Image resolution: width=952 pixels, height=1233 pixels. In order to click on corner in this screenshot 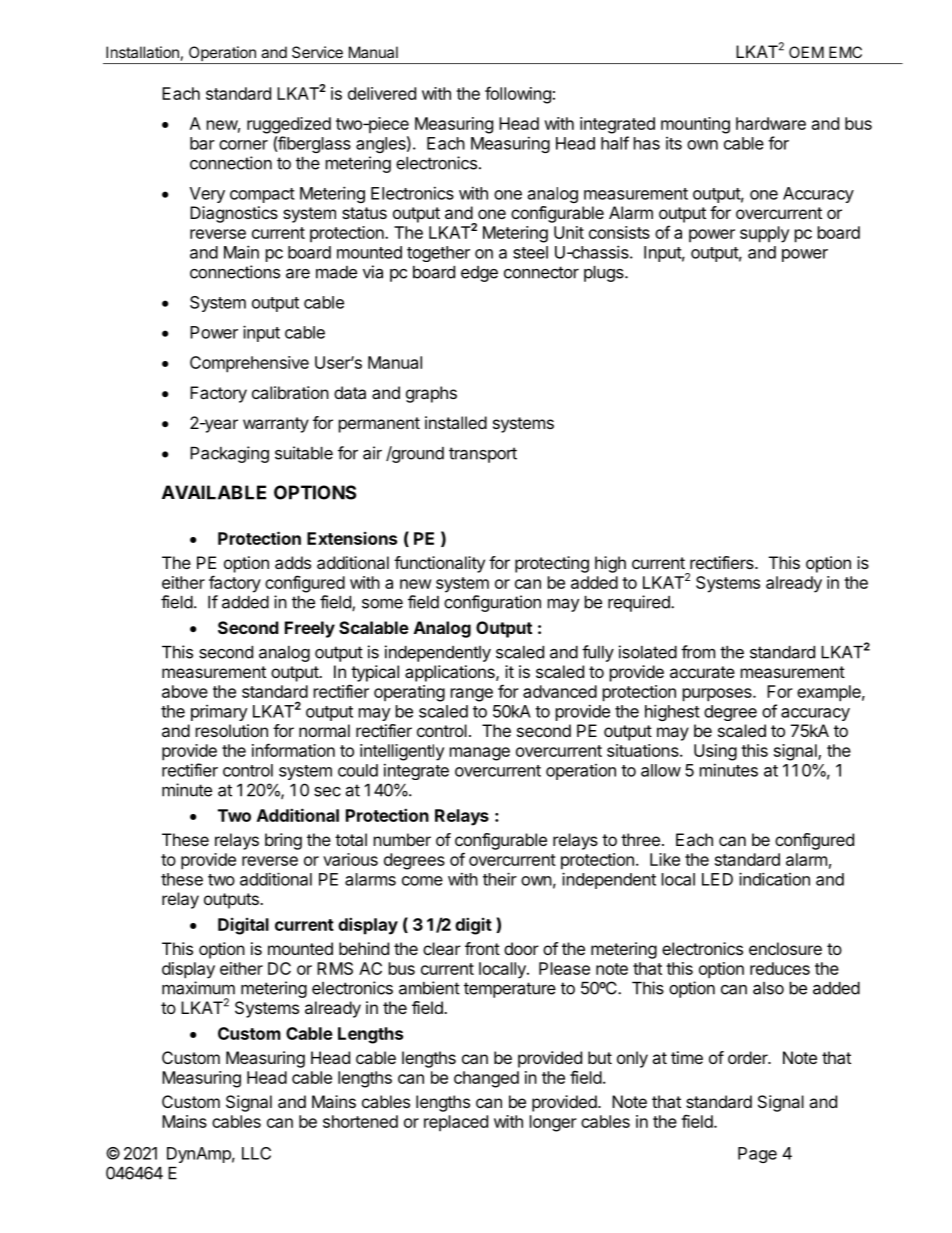, I will do `click(243, 145)`.
